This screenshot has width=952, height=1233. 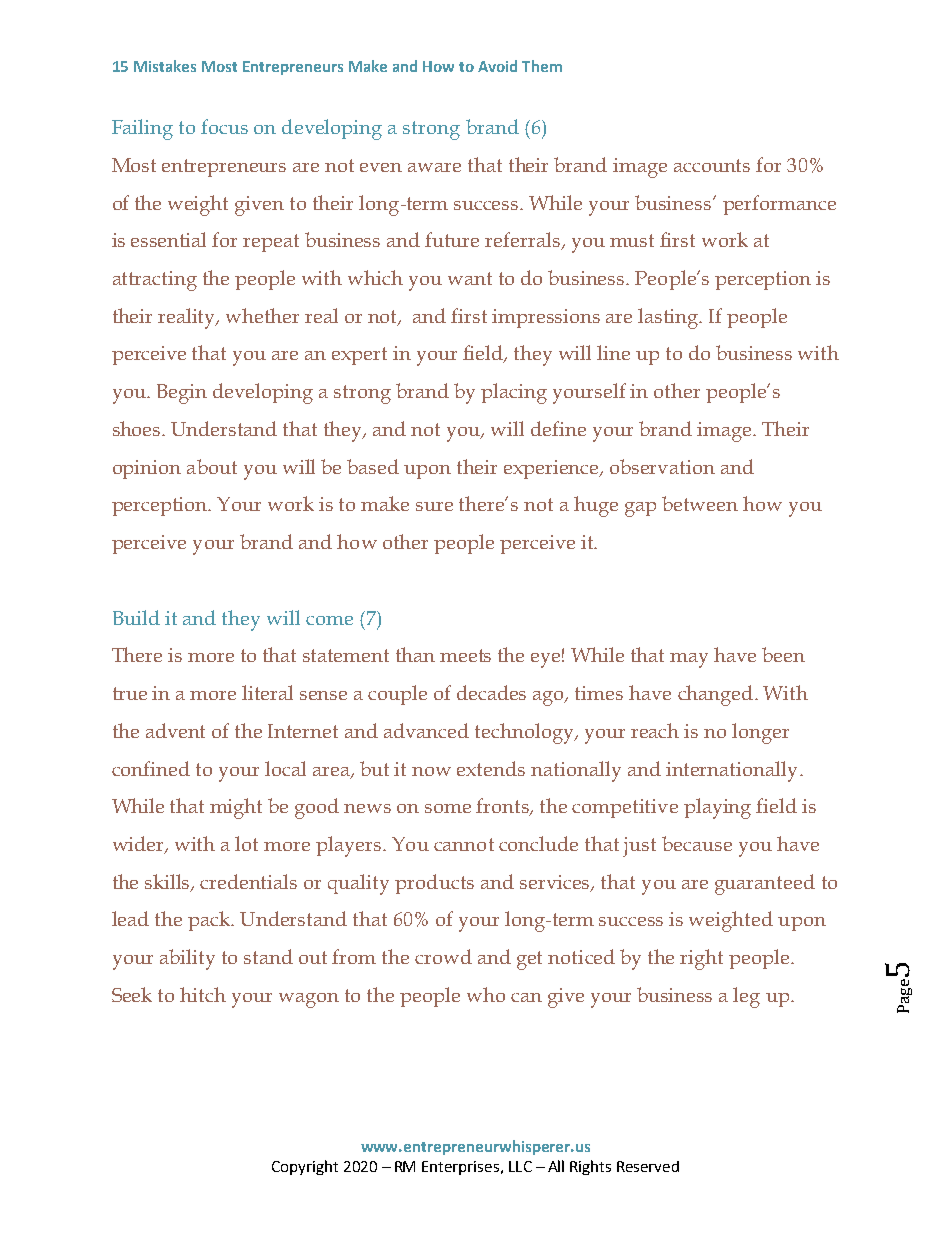 I want to click on advent, so click(x=175, y=730).
